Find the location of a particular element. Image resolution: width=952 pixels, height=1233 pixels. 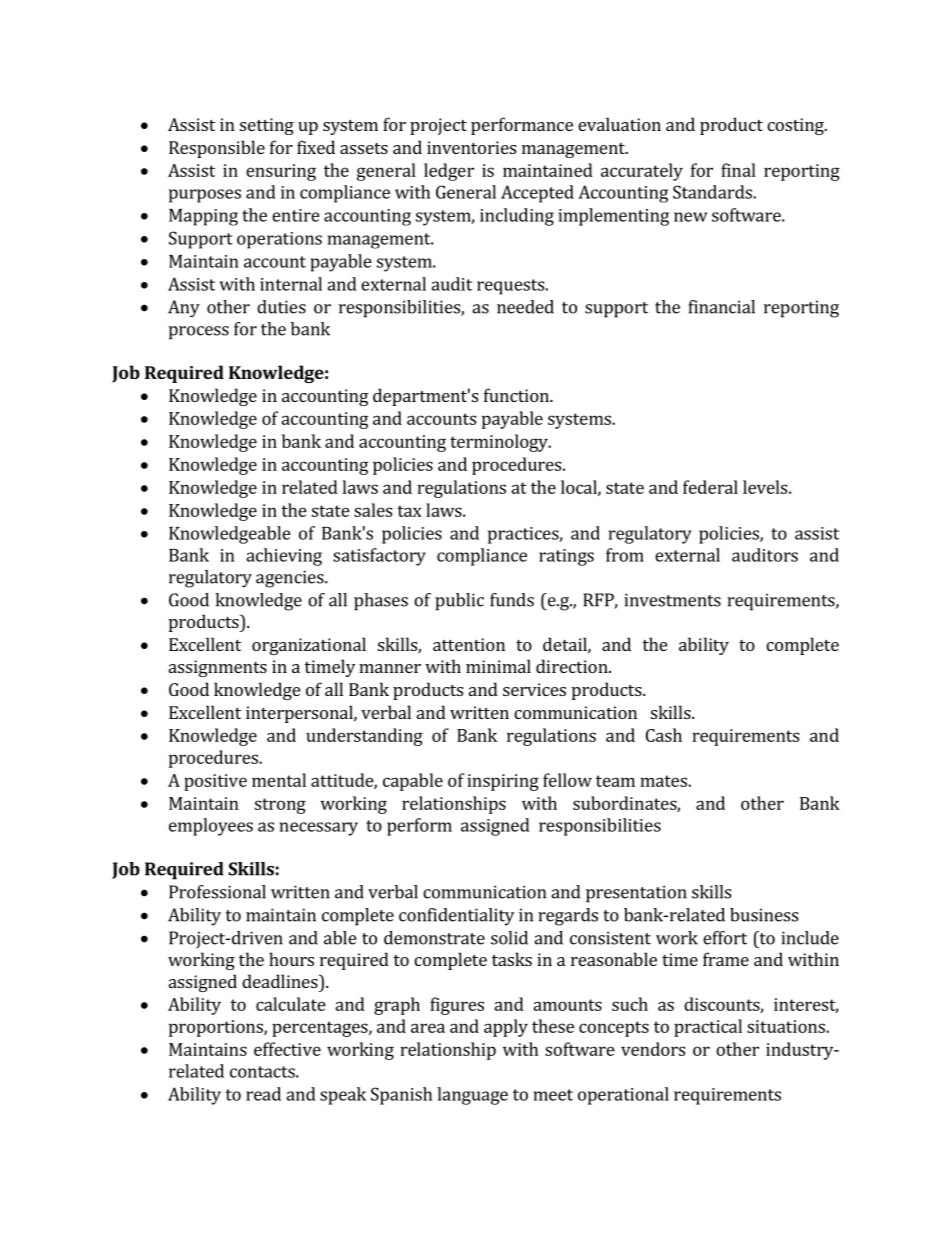

process is located at coordinates (199, 333).
